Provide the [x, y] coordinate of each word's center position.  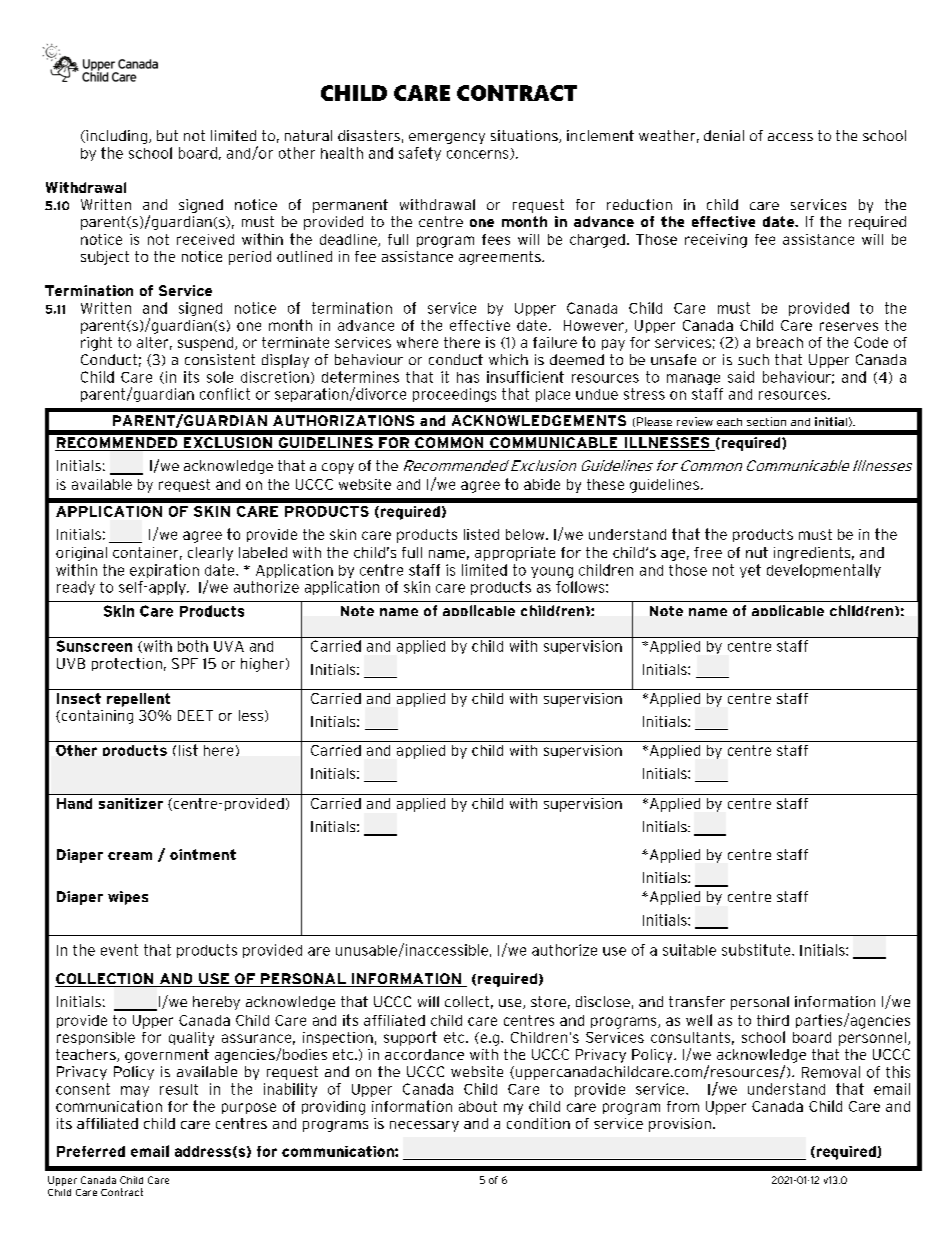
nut [757, 552]
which [508, 359]
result [179, 1089]
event [119, 950]
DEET [195, 715]
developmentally [824, 571]
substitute [757, 950]
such [753, 359]
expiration [164, 571]
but [167, 135]
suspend [207, 344]
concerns [479, 155]
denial [724, 135]
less [252, 716]
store [548, 1001]
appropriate [515, 554]
